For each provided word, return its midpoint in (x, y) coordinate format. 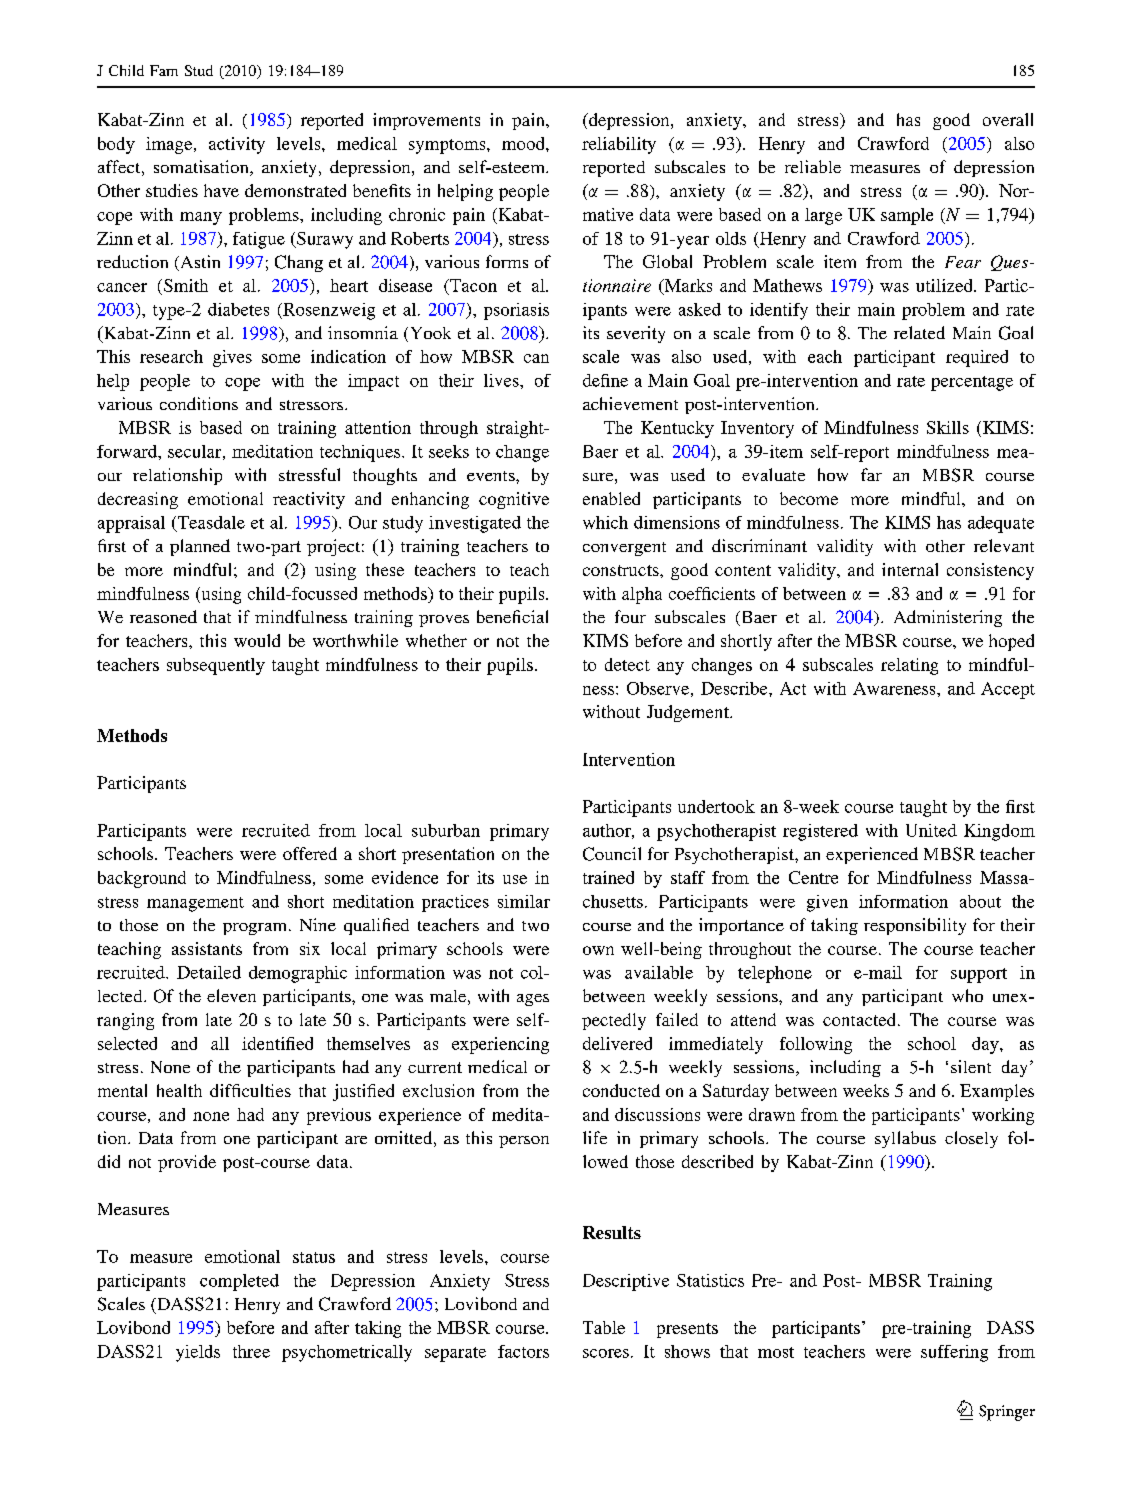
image (169, 145)
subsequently (216, 666)
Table (604, 1327)
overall (1008, 119)
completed (239, 1282)
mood (524, 143)
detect (627, 664)
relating (909, 666)
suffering (954, 1353)
